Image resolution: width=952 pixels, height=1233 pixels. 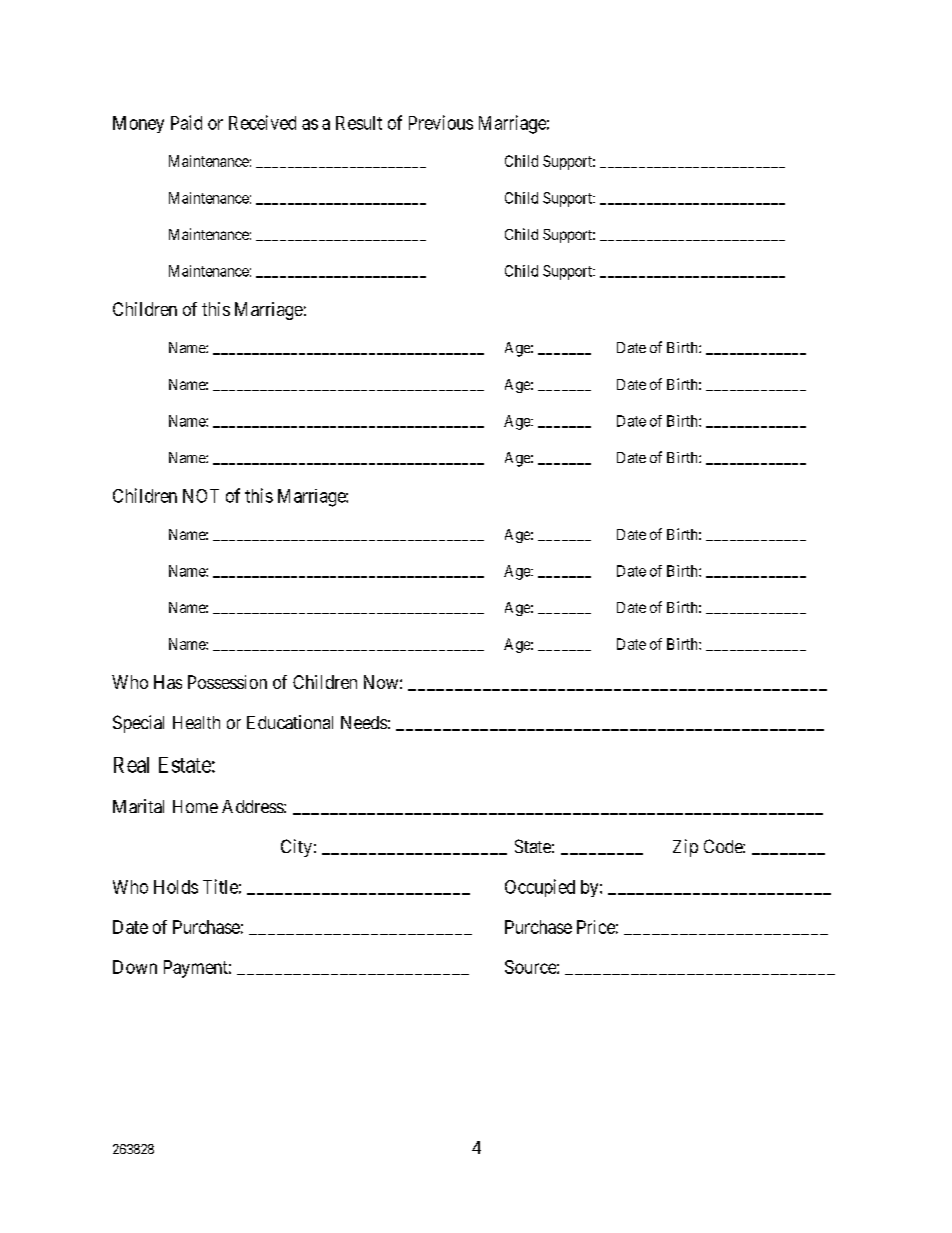 I want to click on Previous, so click(x=441, y=122).
